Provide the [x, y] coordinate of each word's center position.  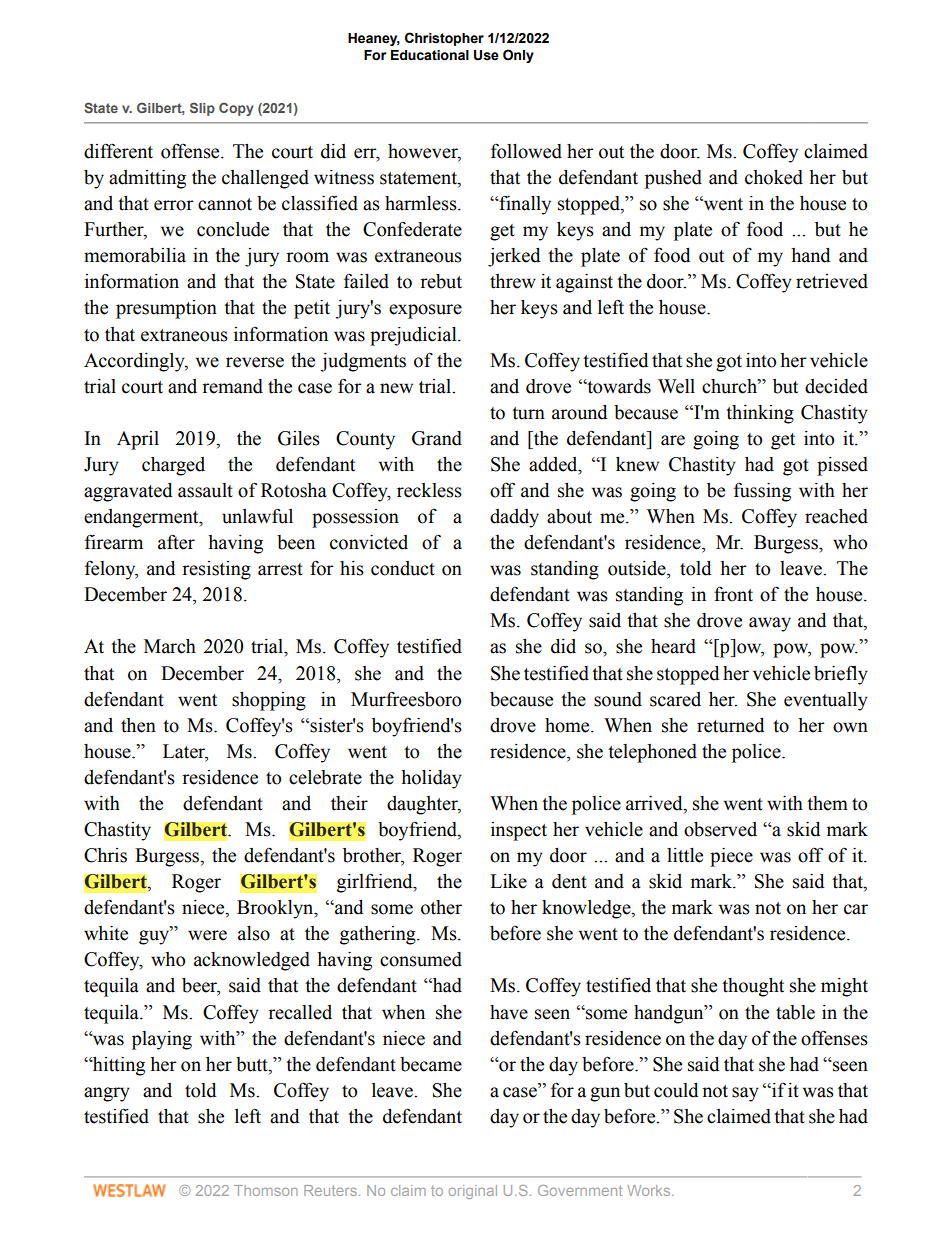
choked [774, 177]
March [170, 646]
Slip [202, 109]
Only [518, 56]
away [770, 624]
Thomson [266, 1190]
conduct [403, 568]
